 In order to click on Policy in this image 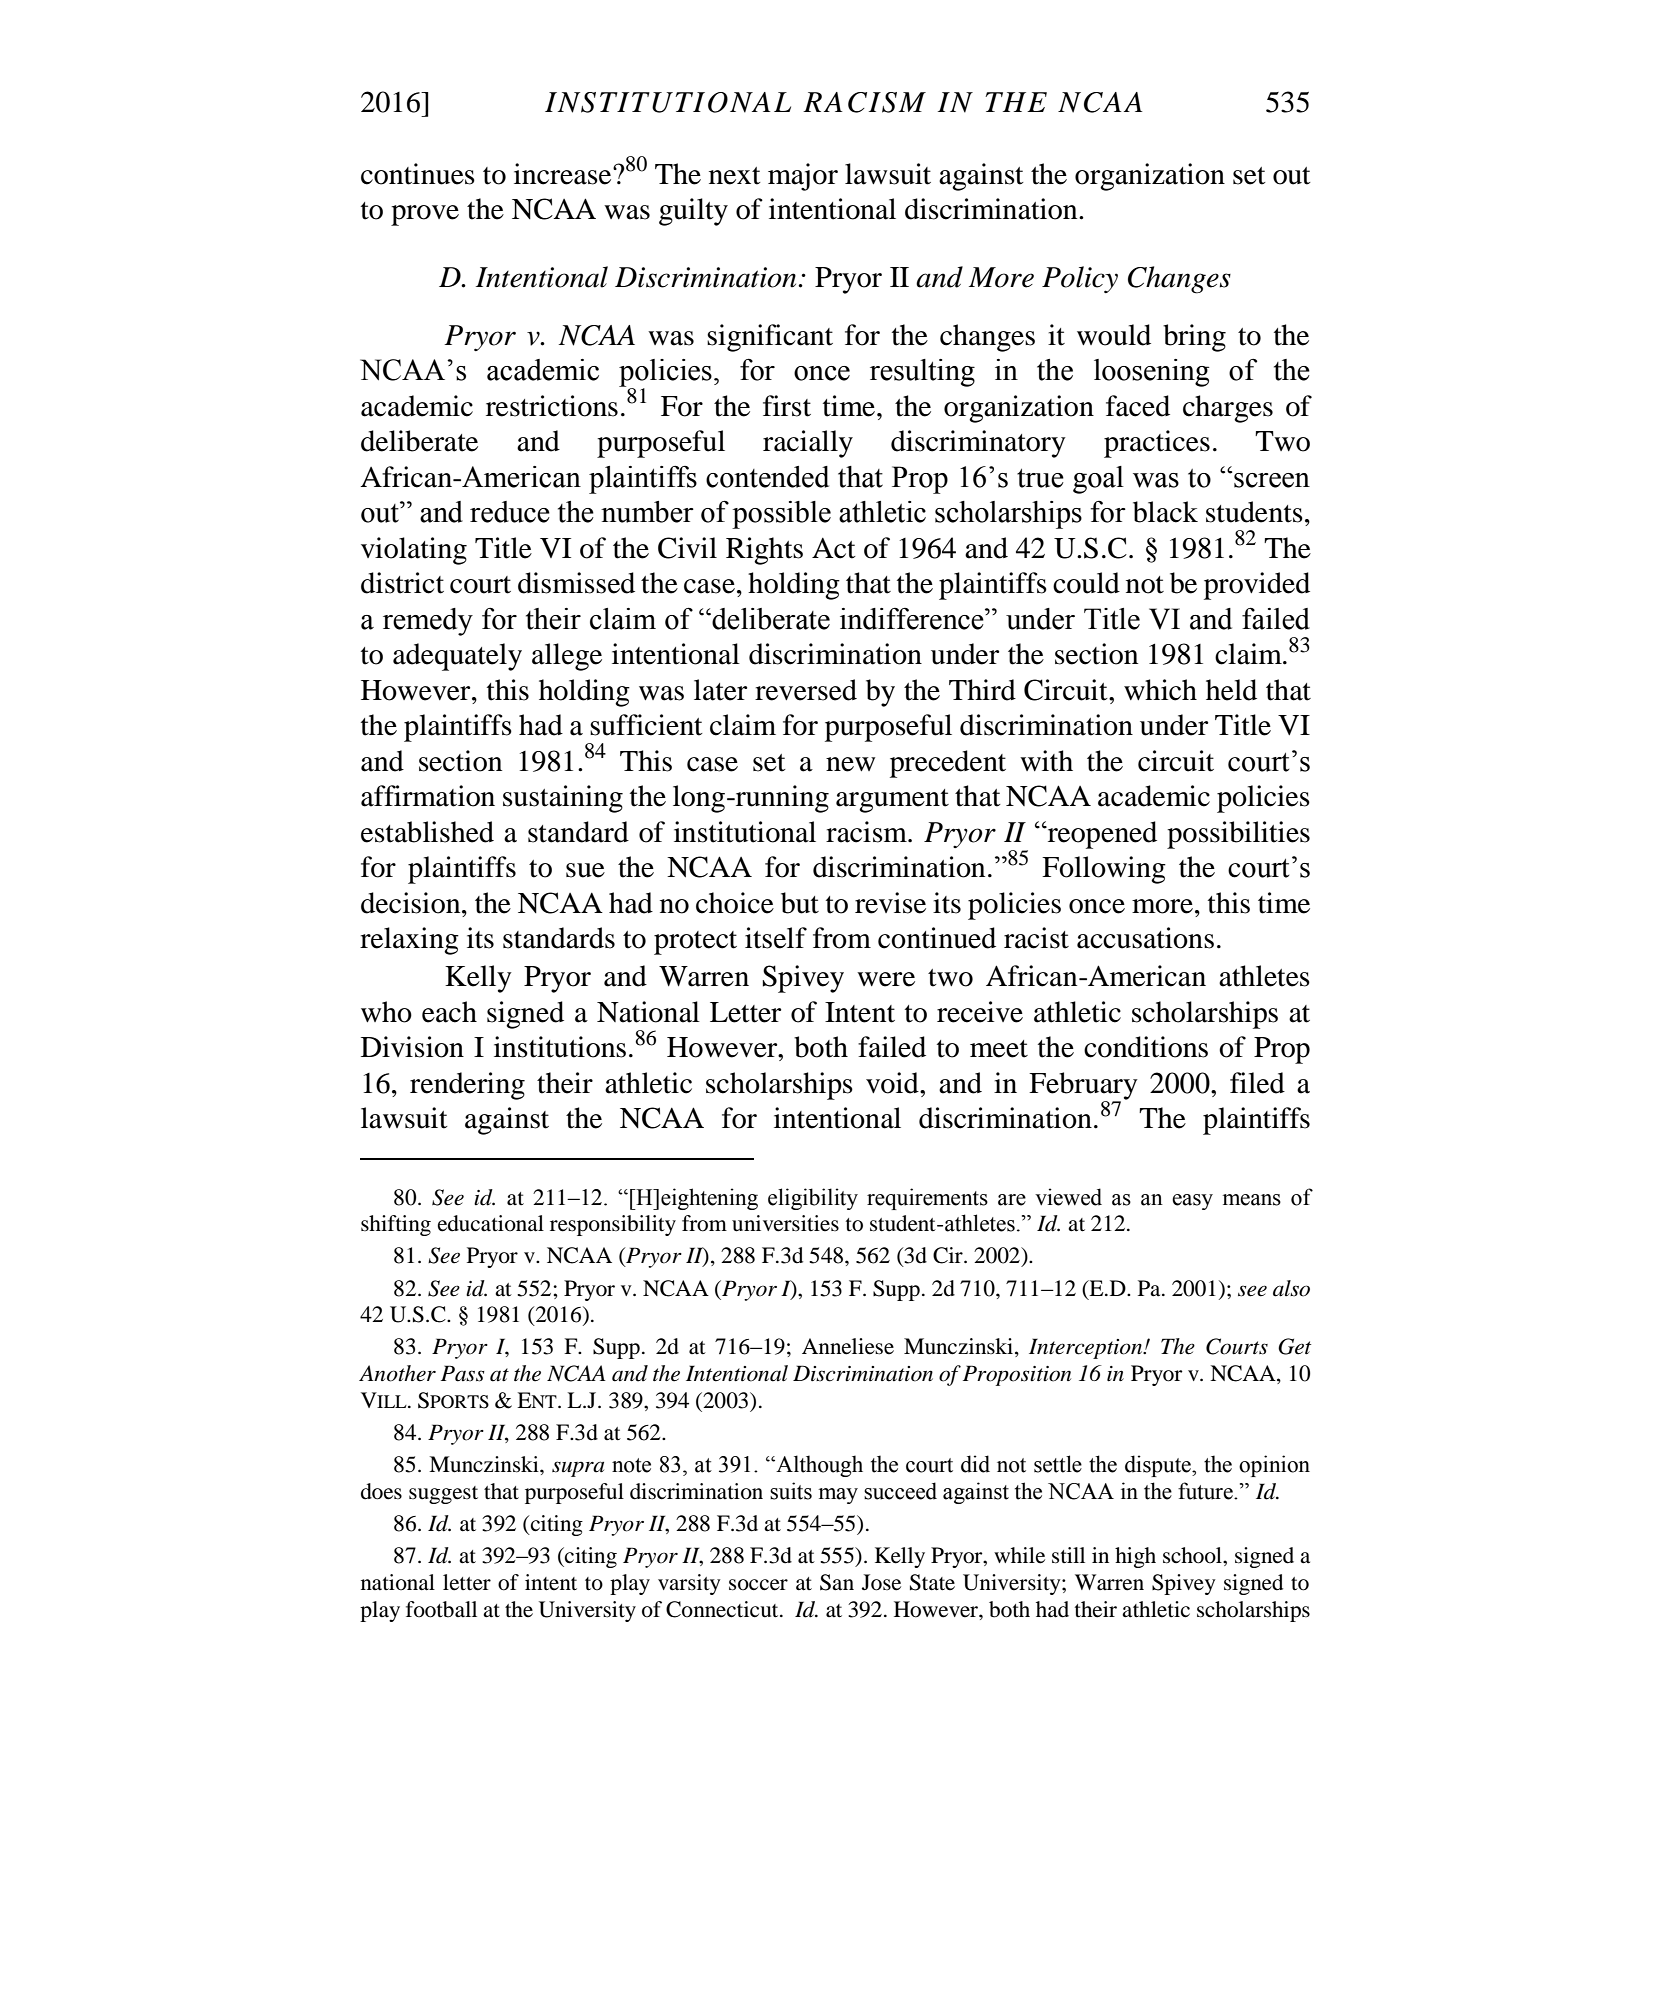, I will do `click(1080, 279)`.
